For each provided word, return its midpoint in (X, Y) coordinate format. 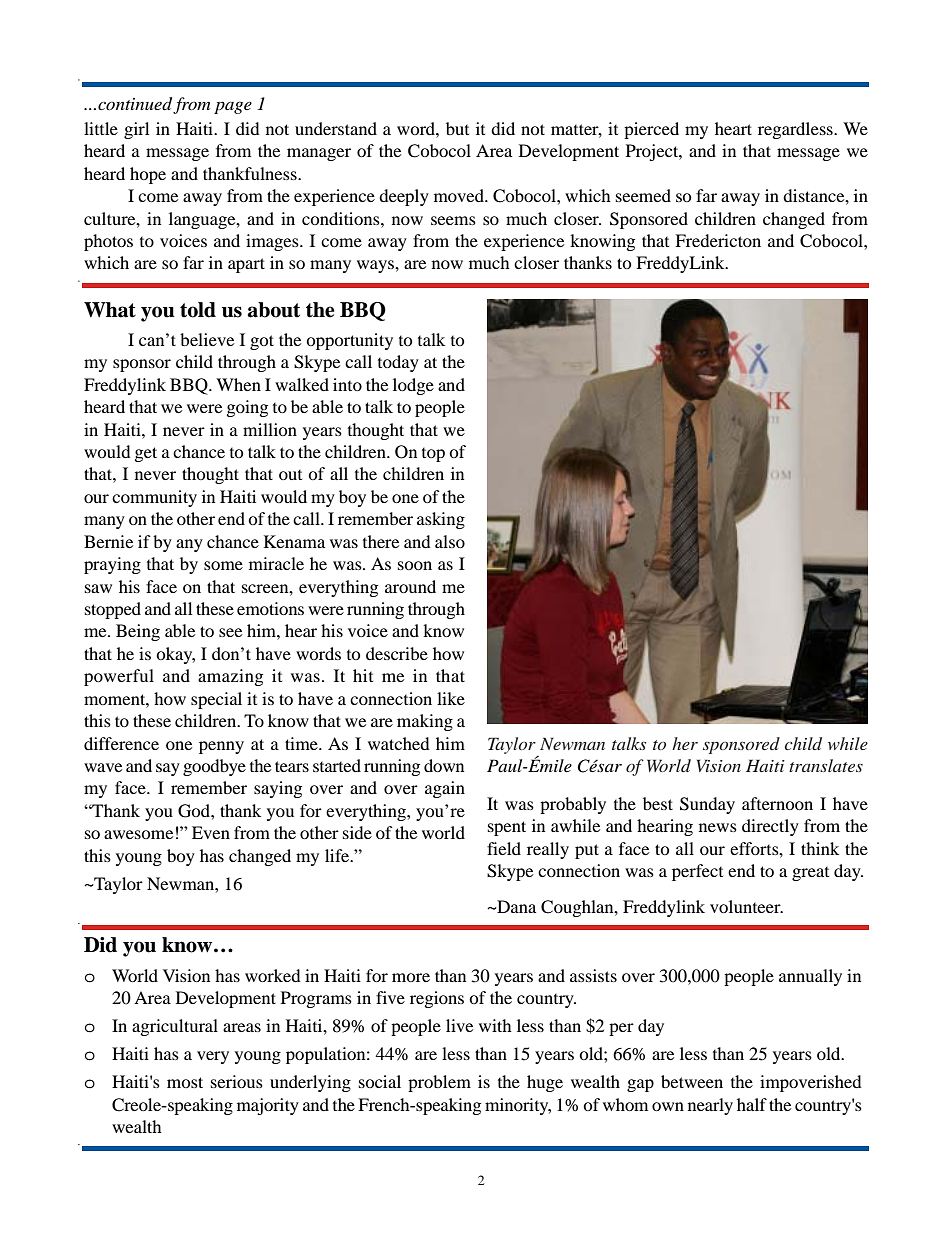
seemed (643, 195)
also (450, 541)
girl (136, 130)
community (154, 498)
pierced (651, 130)
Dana (515, 906)
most (185, 1082)
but (457, 128)
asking (441, 520)
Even (211, 832)
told (198, 310)
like (451, 698)
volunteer (746, 906)
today (398, 363)
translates (826, 765)
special (216, 700)
